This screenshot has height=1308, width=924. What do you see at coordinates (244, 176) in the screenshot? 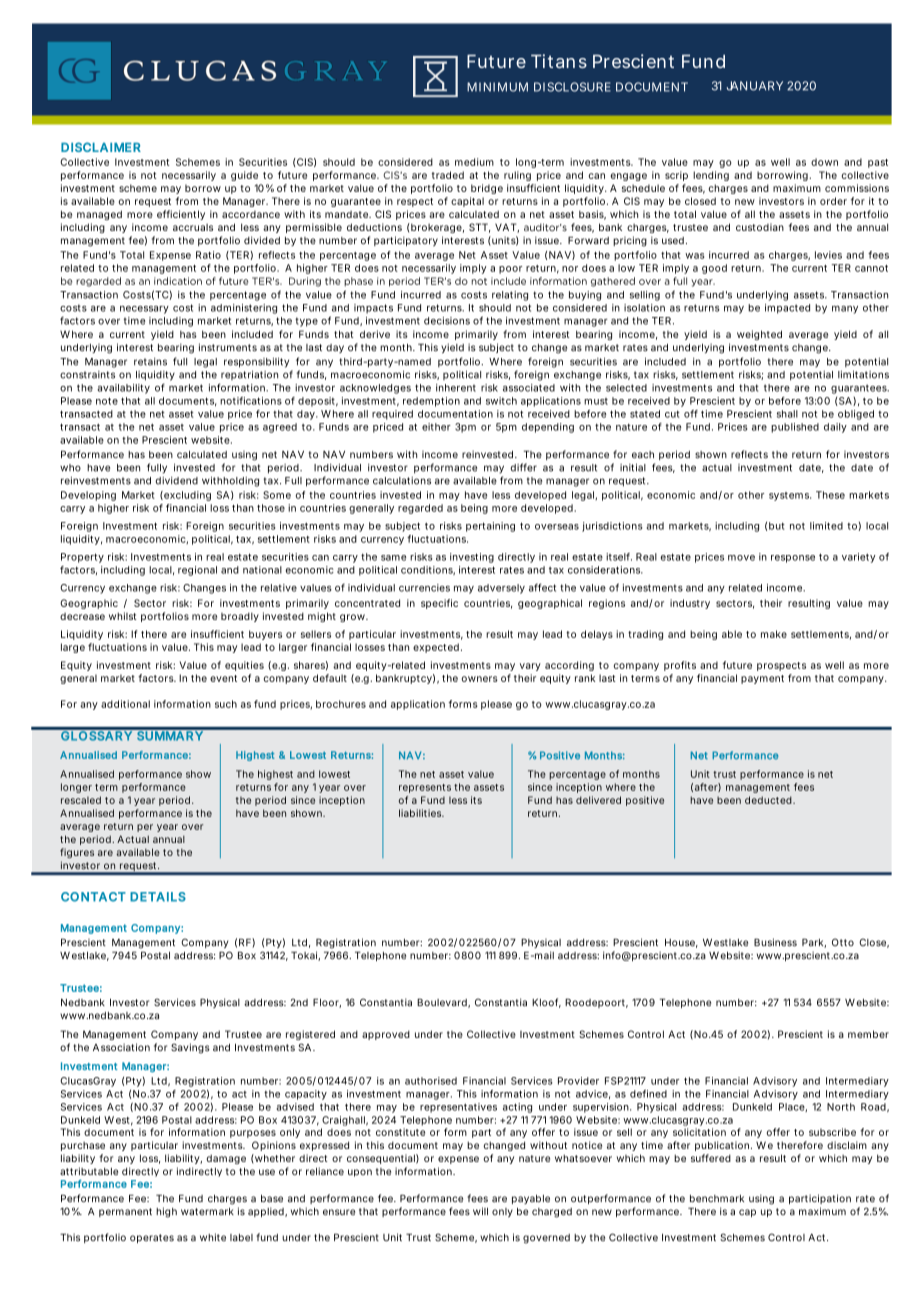
I see `guide` at bounding box center [244, 176].
